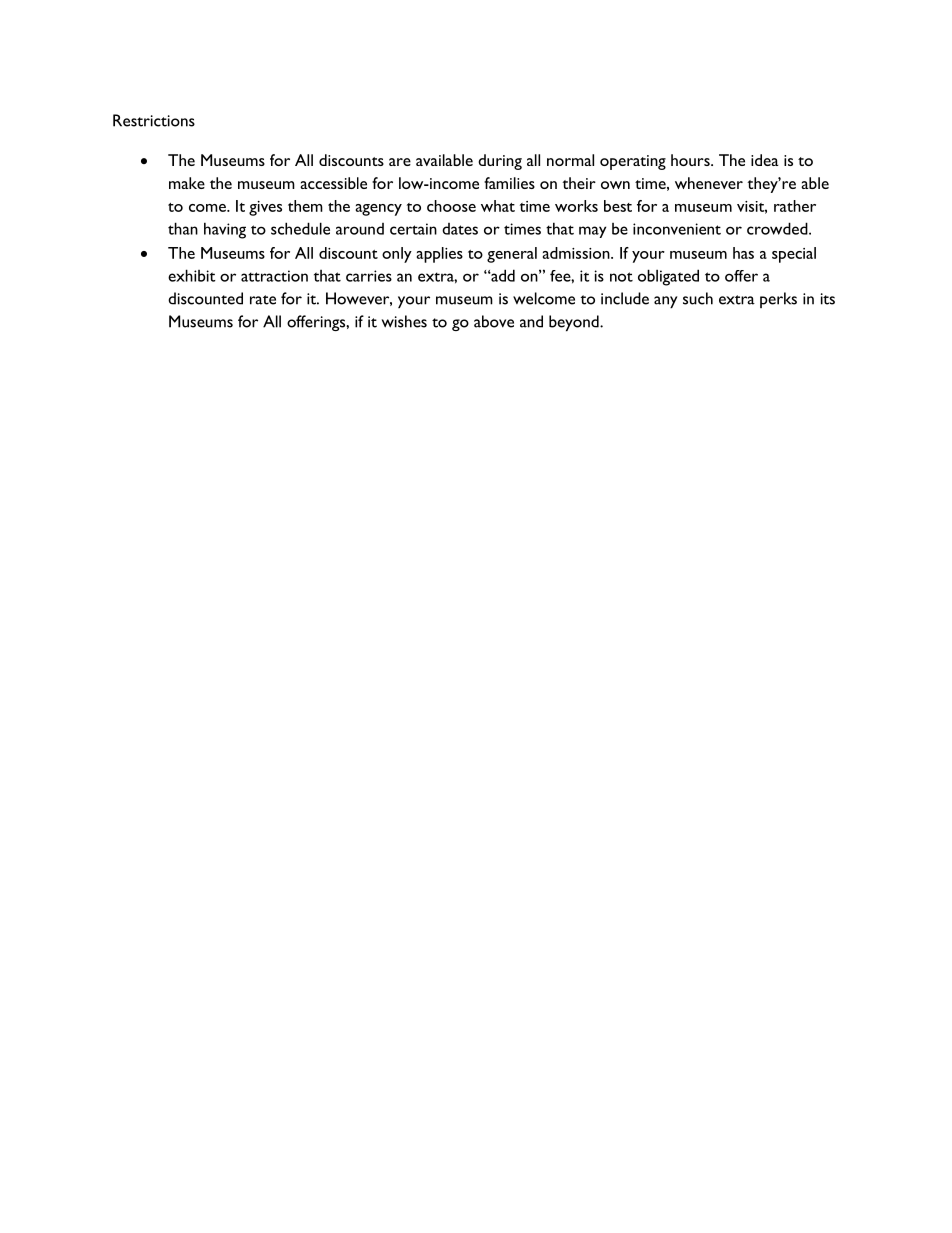  I want to click on families, so click(509, 183).
